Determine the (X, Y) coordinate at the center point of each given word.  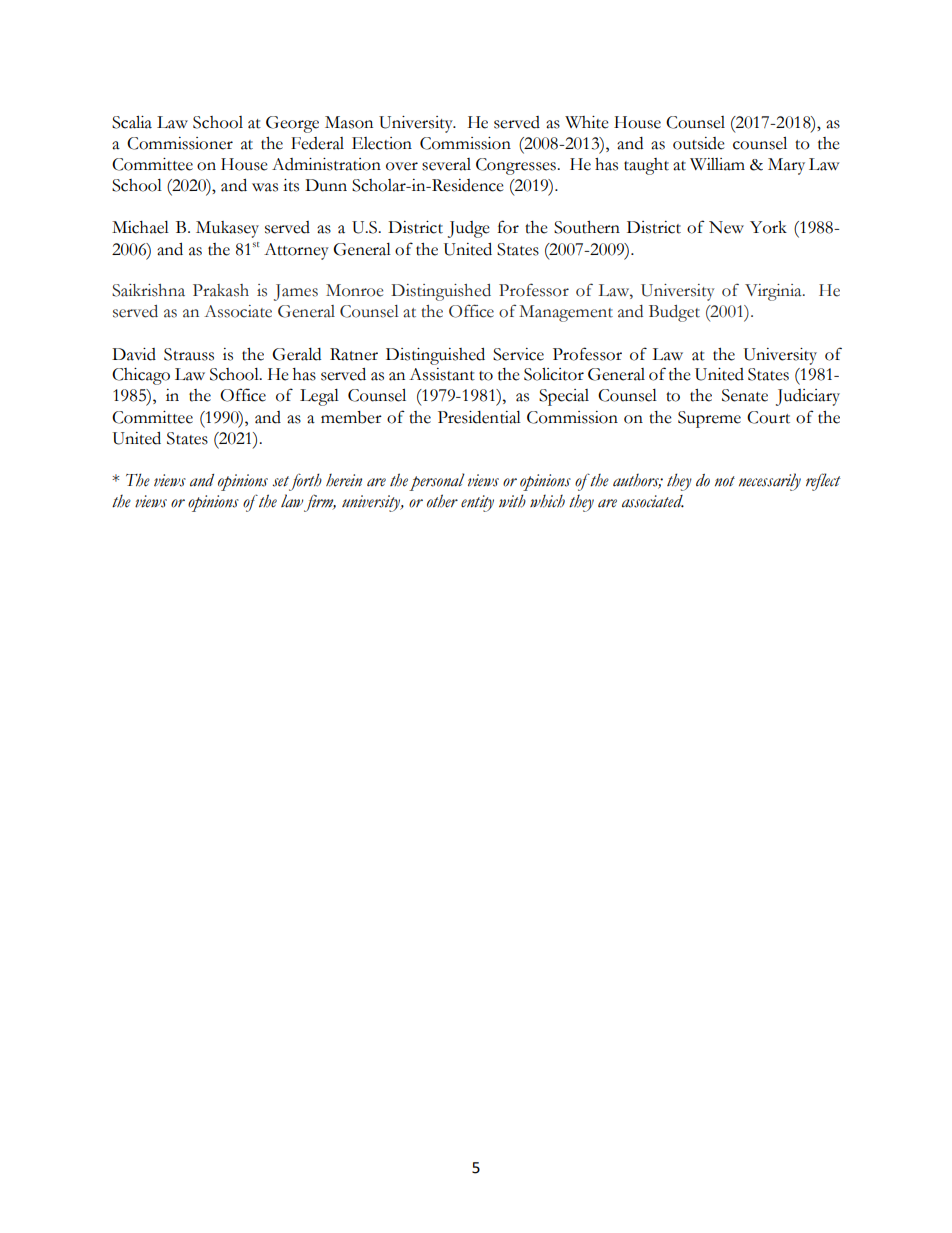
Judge (469, 229)
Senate (745, 395)
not (725, 481)
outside (699, 143)
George (292, 124)
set (280, 481)
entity (477, 503)
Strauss (189, 354)
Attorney (296, 251)
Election (382, 143)
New (726, 227)
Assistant (442, 374)
